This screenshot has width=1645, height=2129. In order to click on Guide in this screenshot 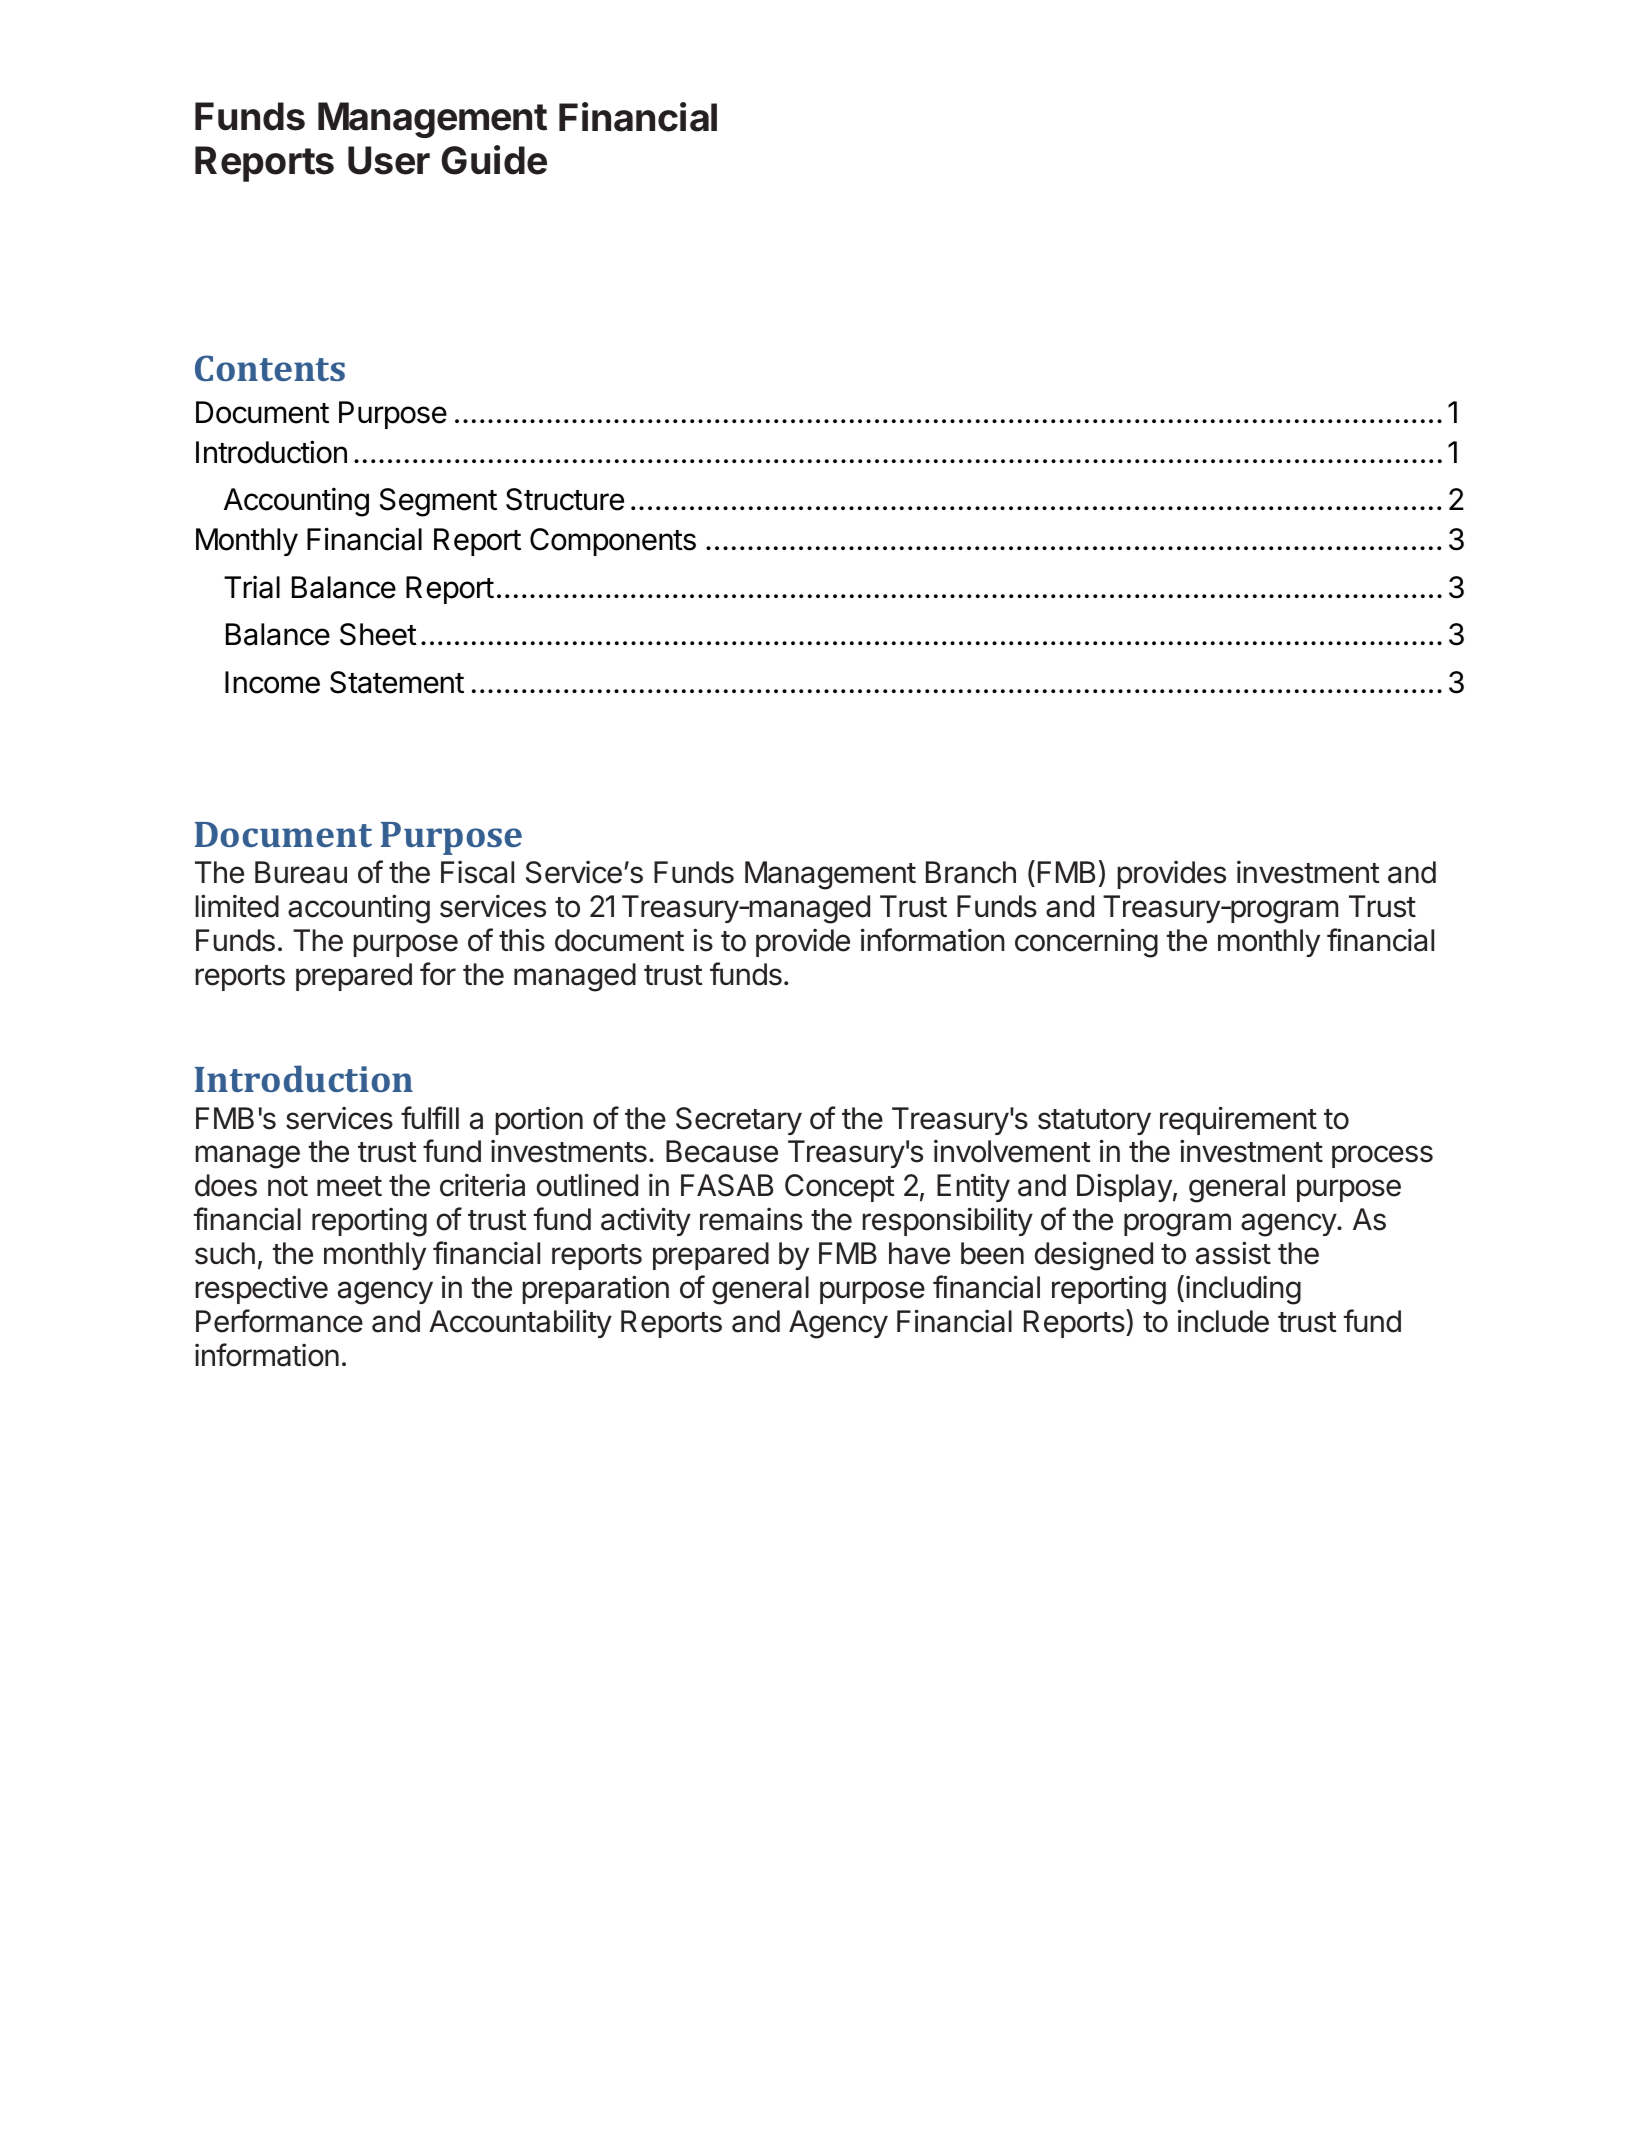, I will do `click(494, 160)`.
